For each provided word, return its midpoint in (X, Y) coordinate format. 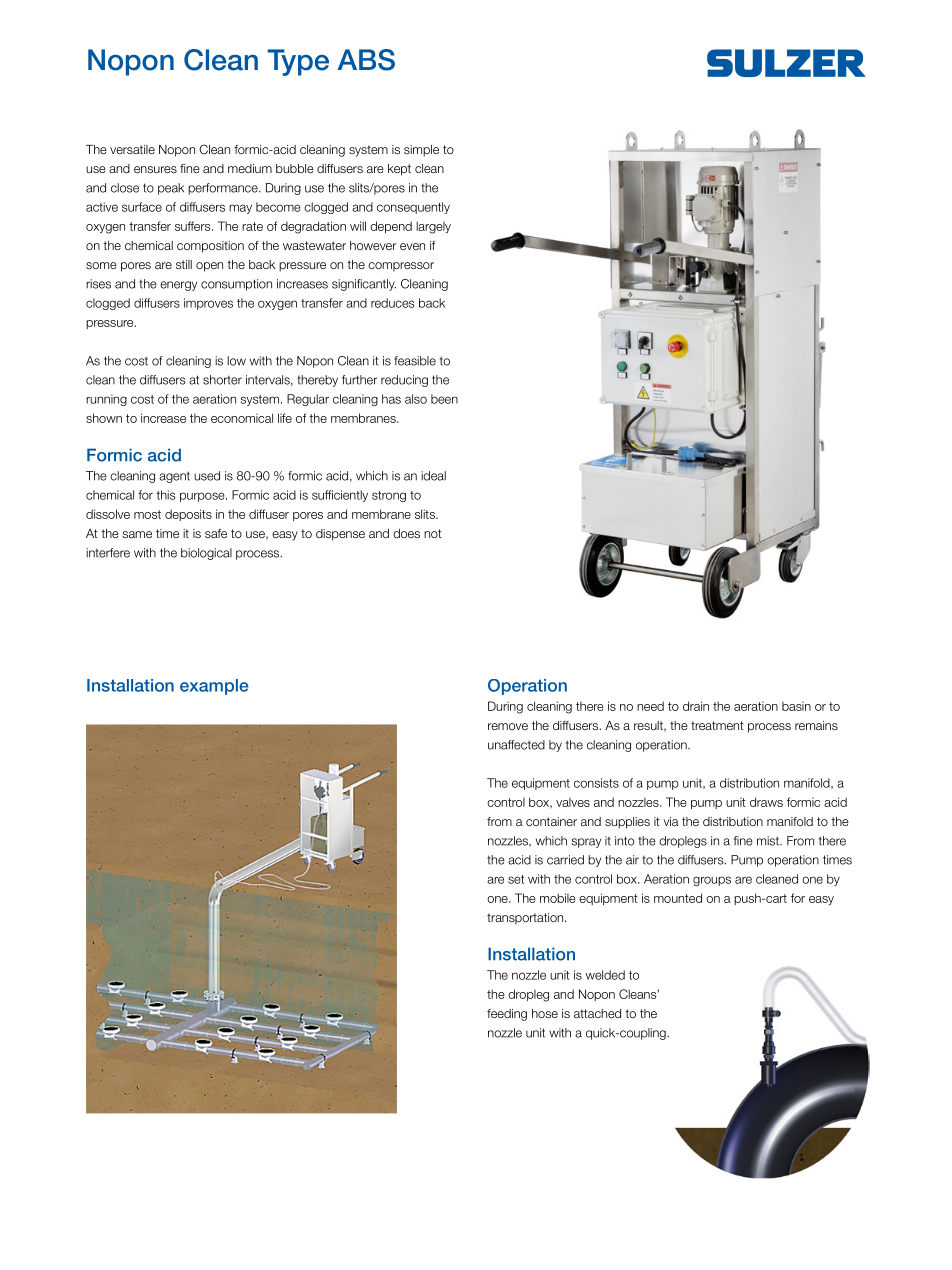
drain (696, 706)
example (214, 687)
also (416, 399)
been (444, 399)
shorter (222, 380)
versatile (132, 149)
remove (508, 726)
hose (545, 1013)
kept (399, 170)
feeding (507, 1015)
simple (421, 151)
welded (605, 975)
